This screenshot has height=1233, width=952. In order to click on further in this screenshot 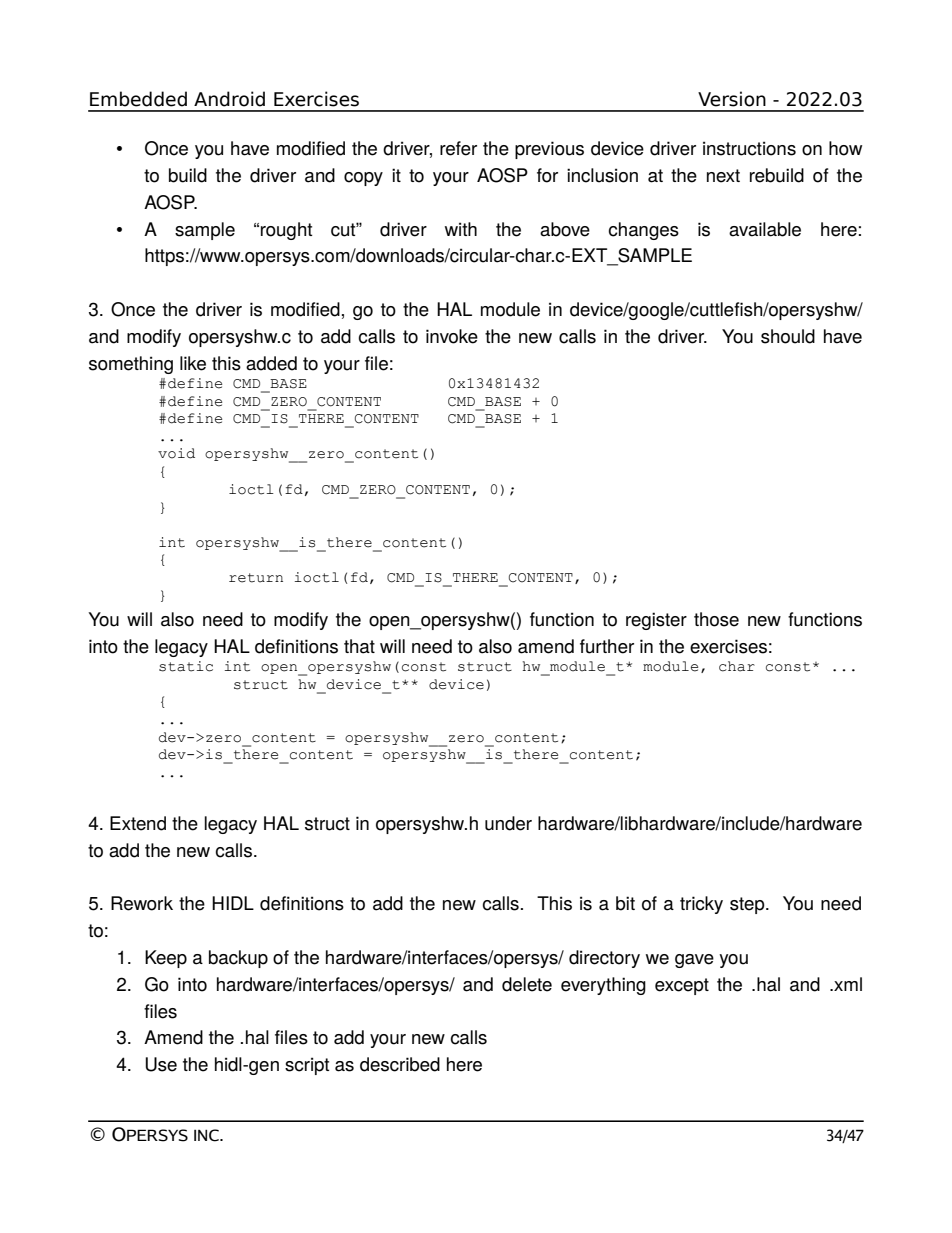, I will do `click(607, 646)`.
